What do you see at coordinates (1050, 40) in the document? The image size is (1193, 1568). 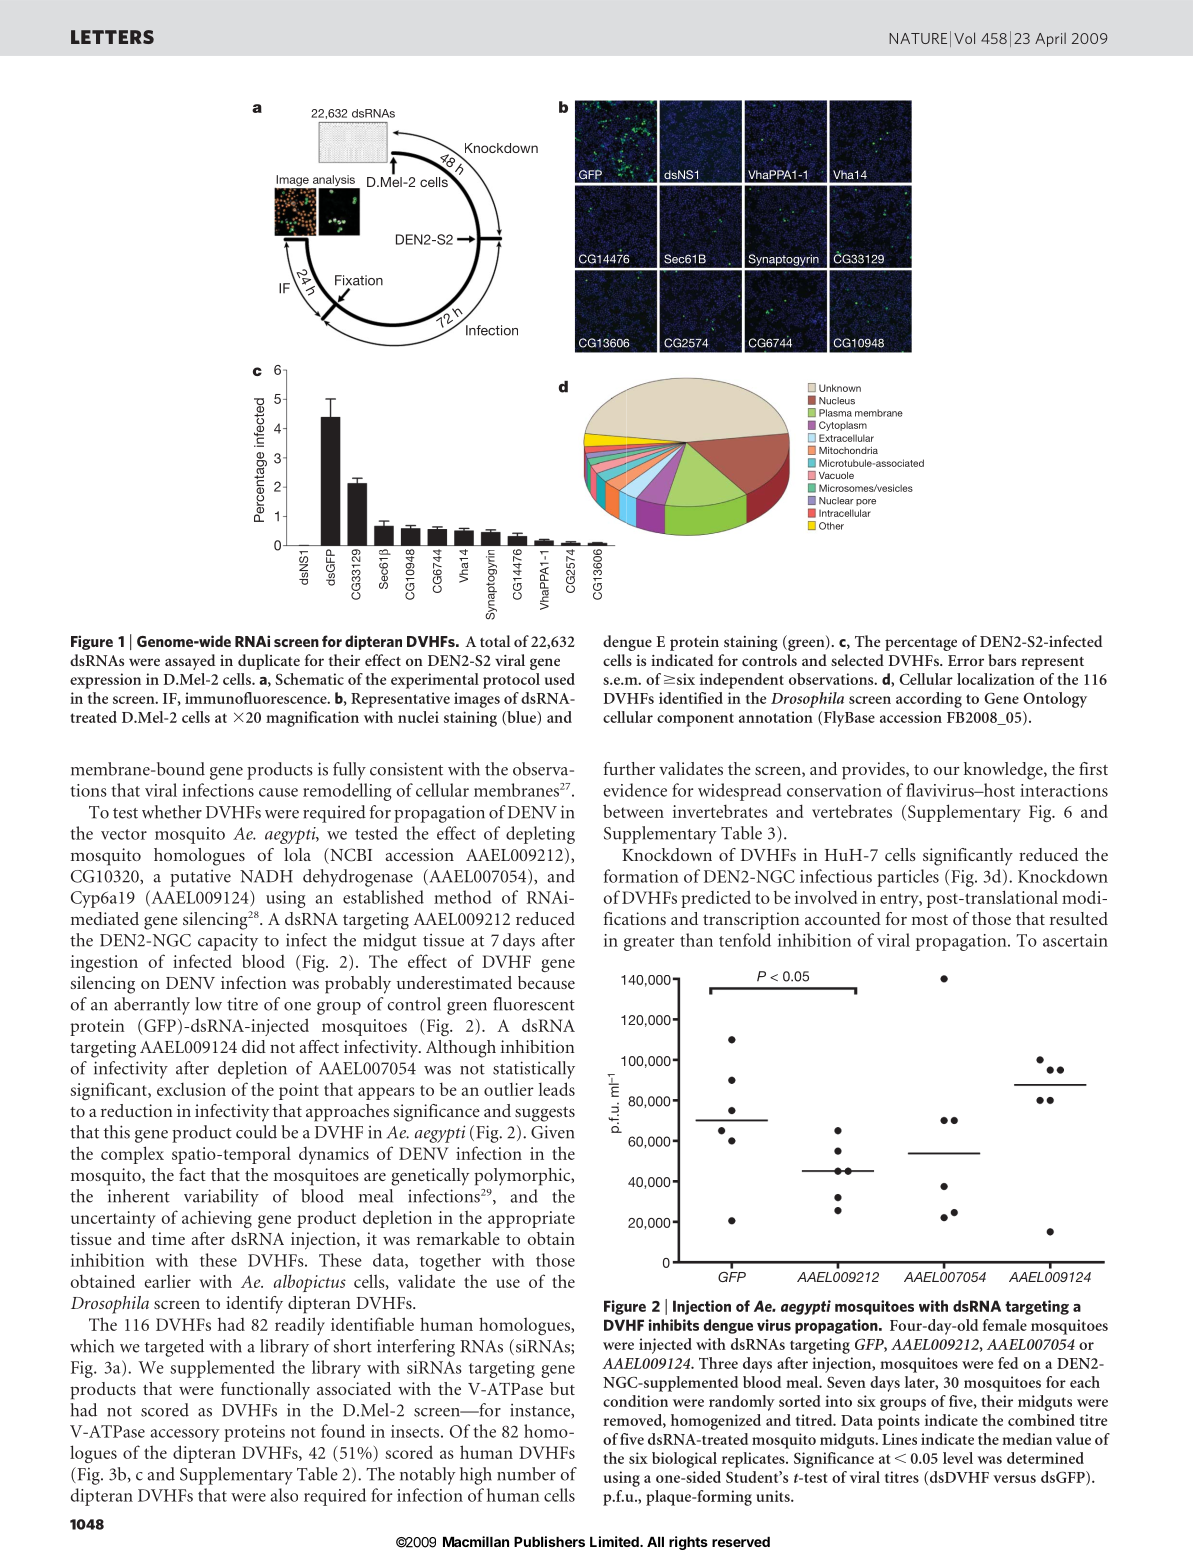 I see `April` at bounding box center [1050, 40].
